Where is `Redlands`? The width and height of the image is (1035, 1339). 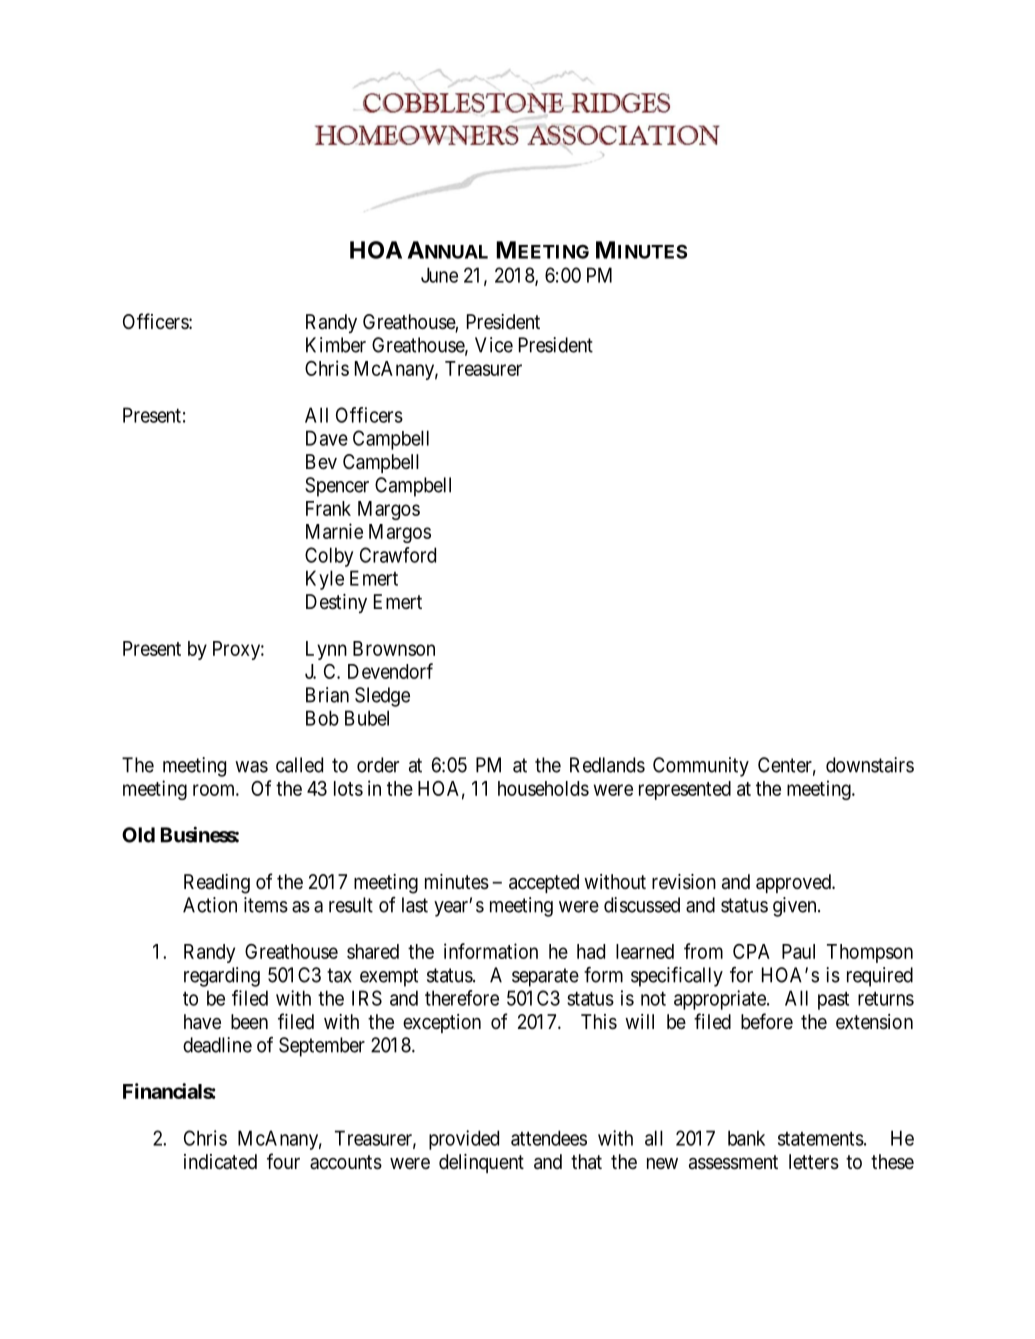 Redlands is located at coordinates (607, 765).
